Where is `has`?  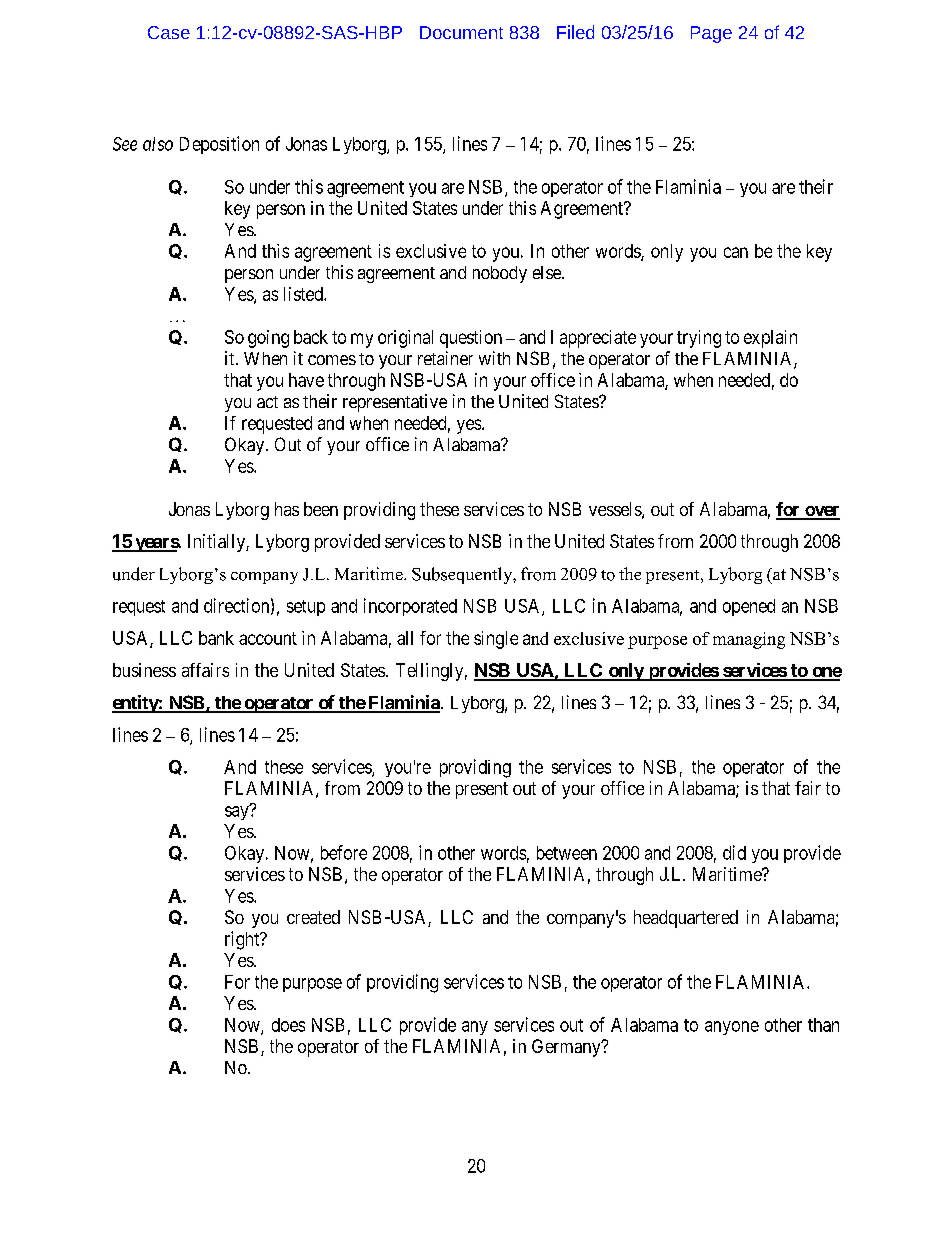
has is located at coordinates (287, 509).
